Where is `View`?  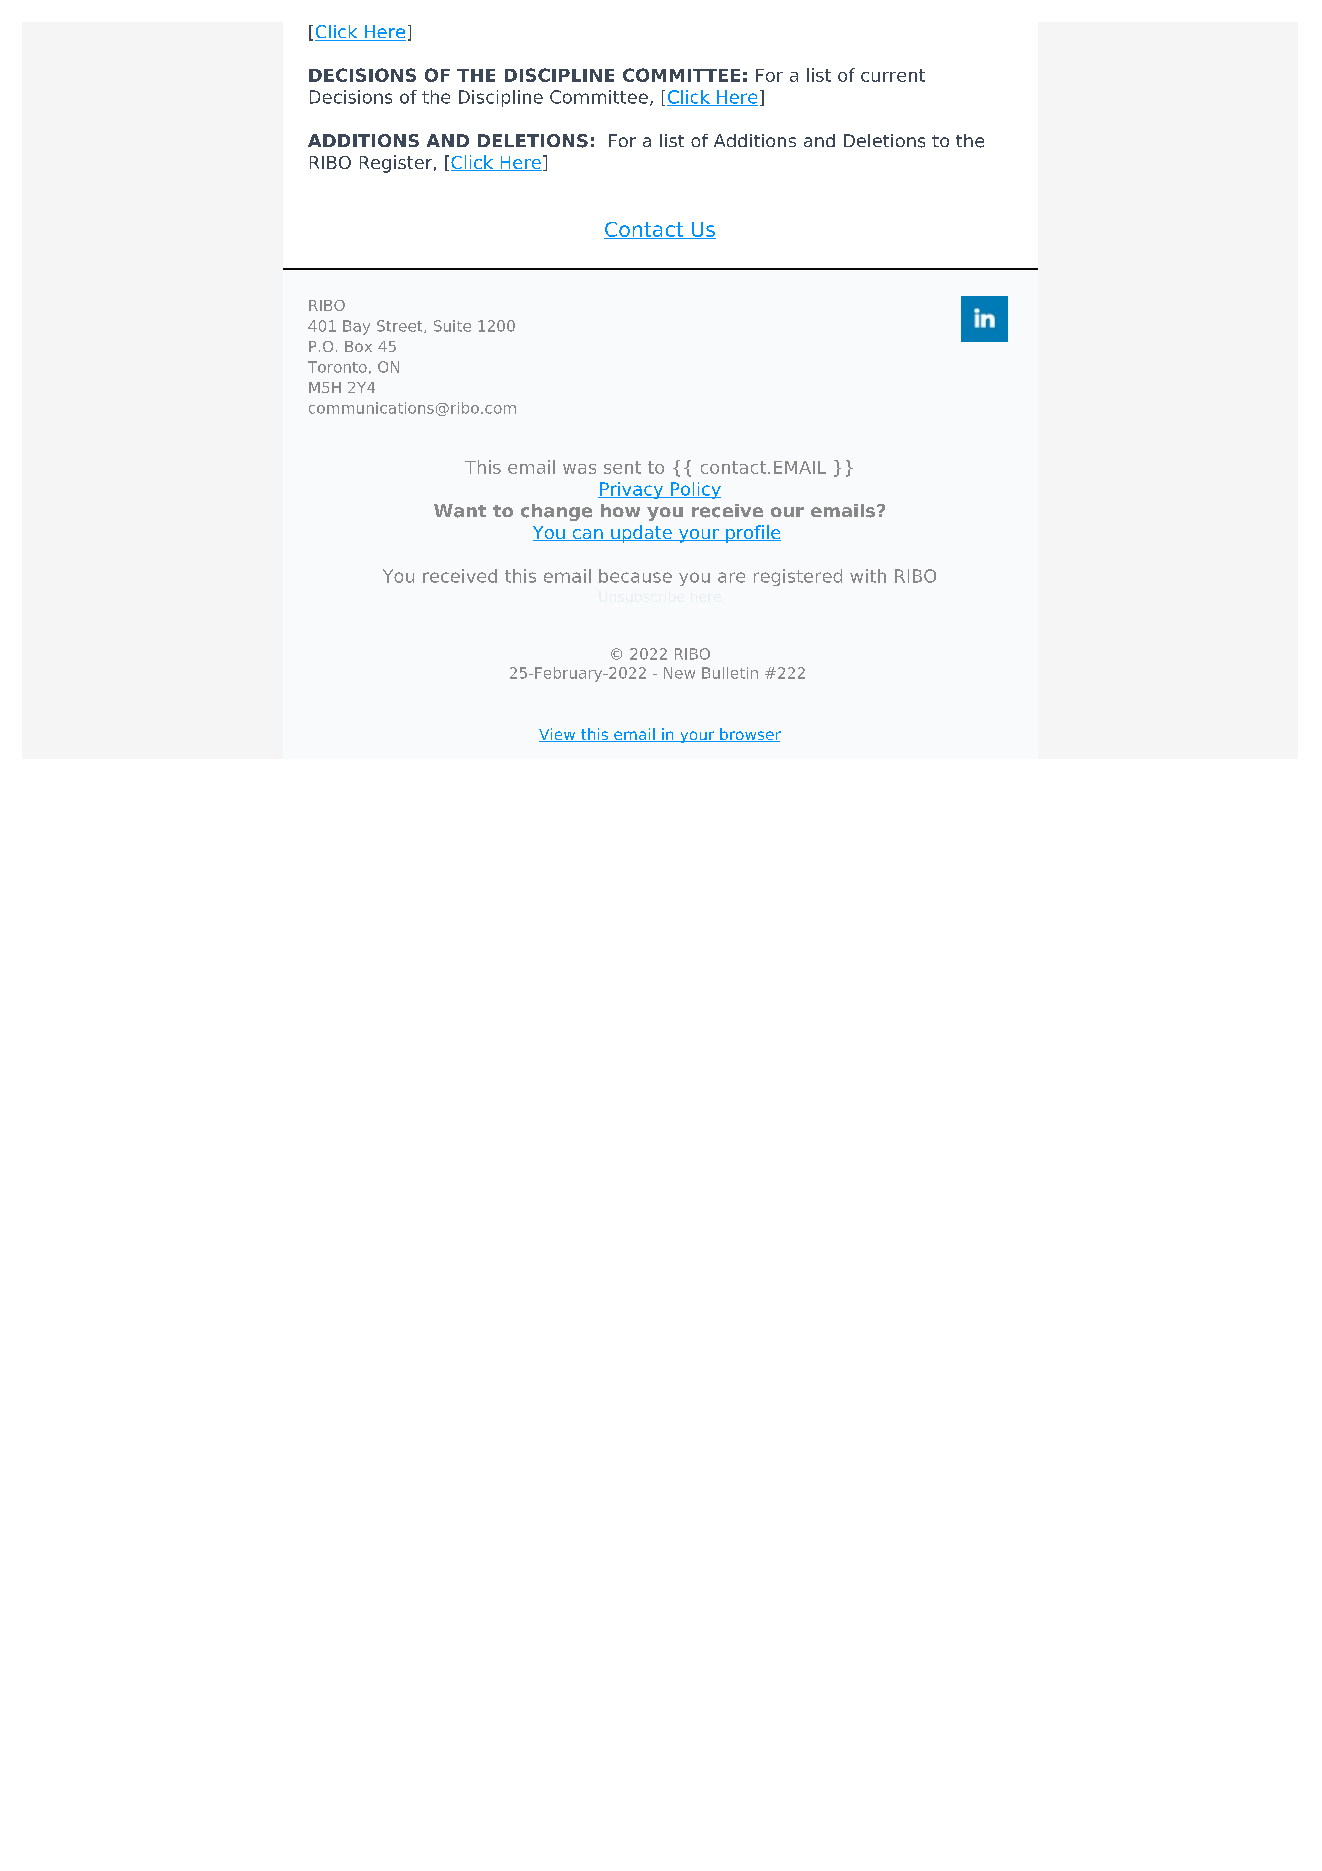
View is located at coordinates (558, 735).
